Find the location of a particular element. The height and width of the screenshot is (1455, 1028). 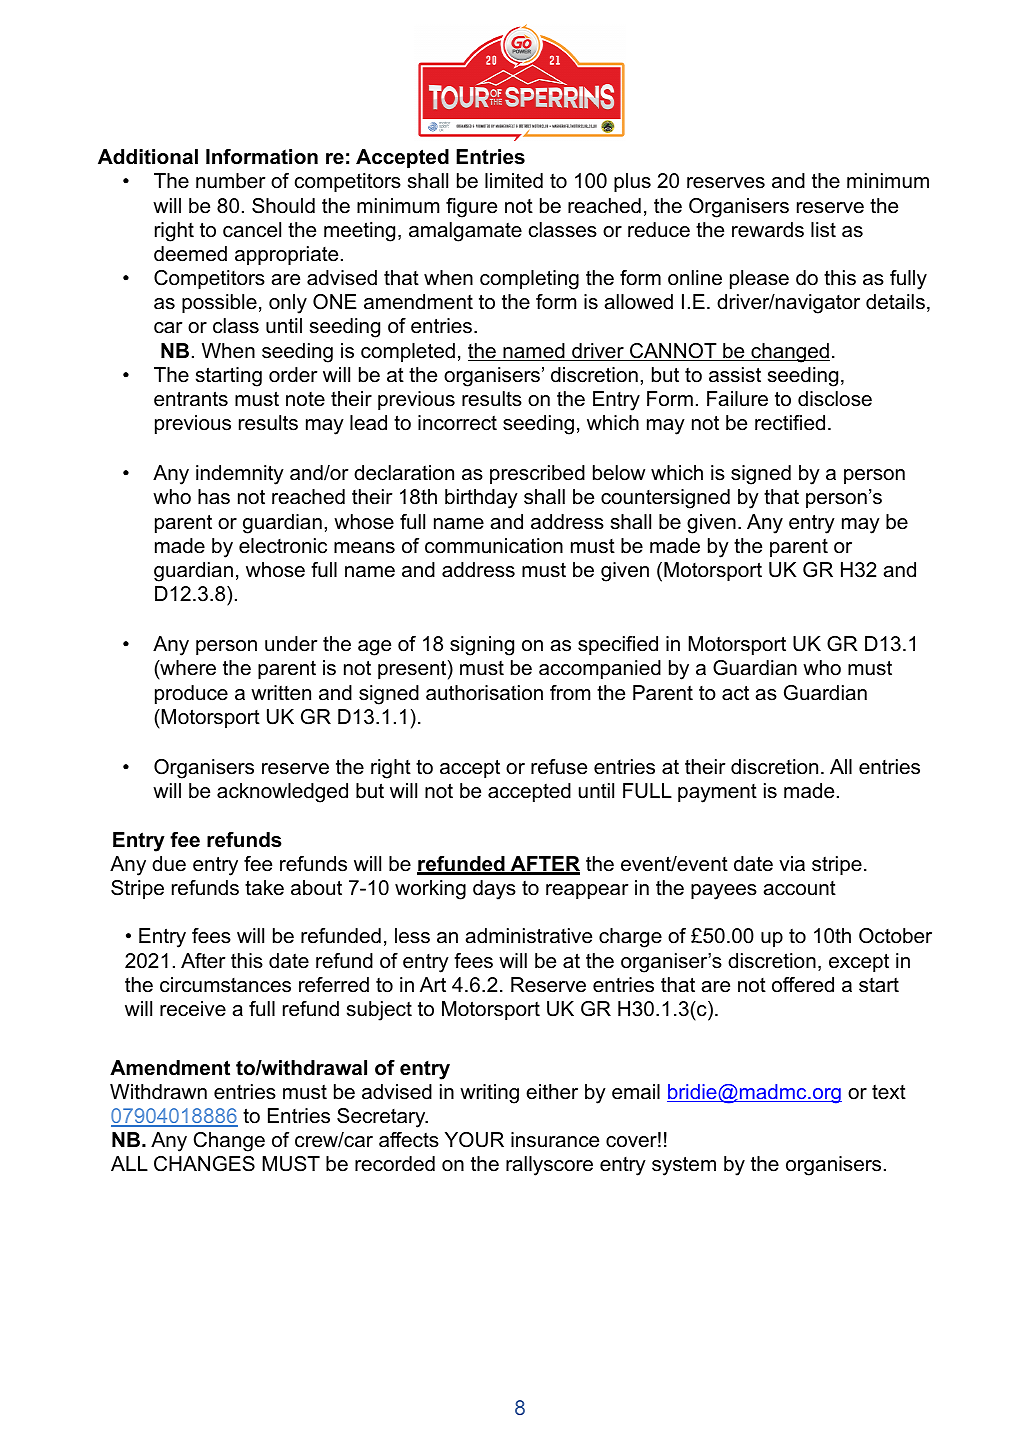

limited is located at coordinates (514, 181).
